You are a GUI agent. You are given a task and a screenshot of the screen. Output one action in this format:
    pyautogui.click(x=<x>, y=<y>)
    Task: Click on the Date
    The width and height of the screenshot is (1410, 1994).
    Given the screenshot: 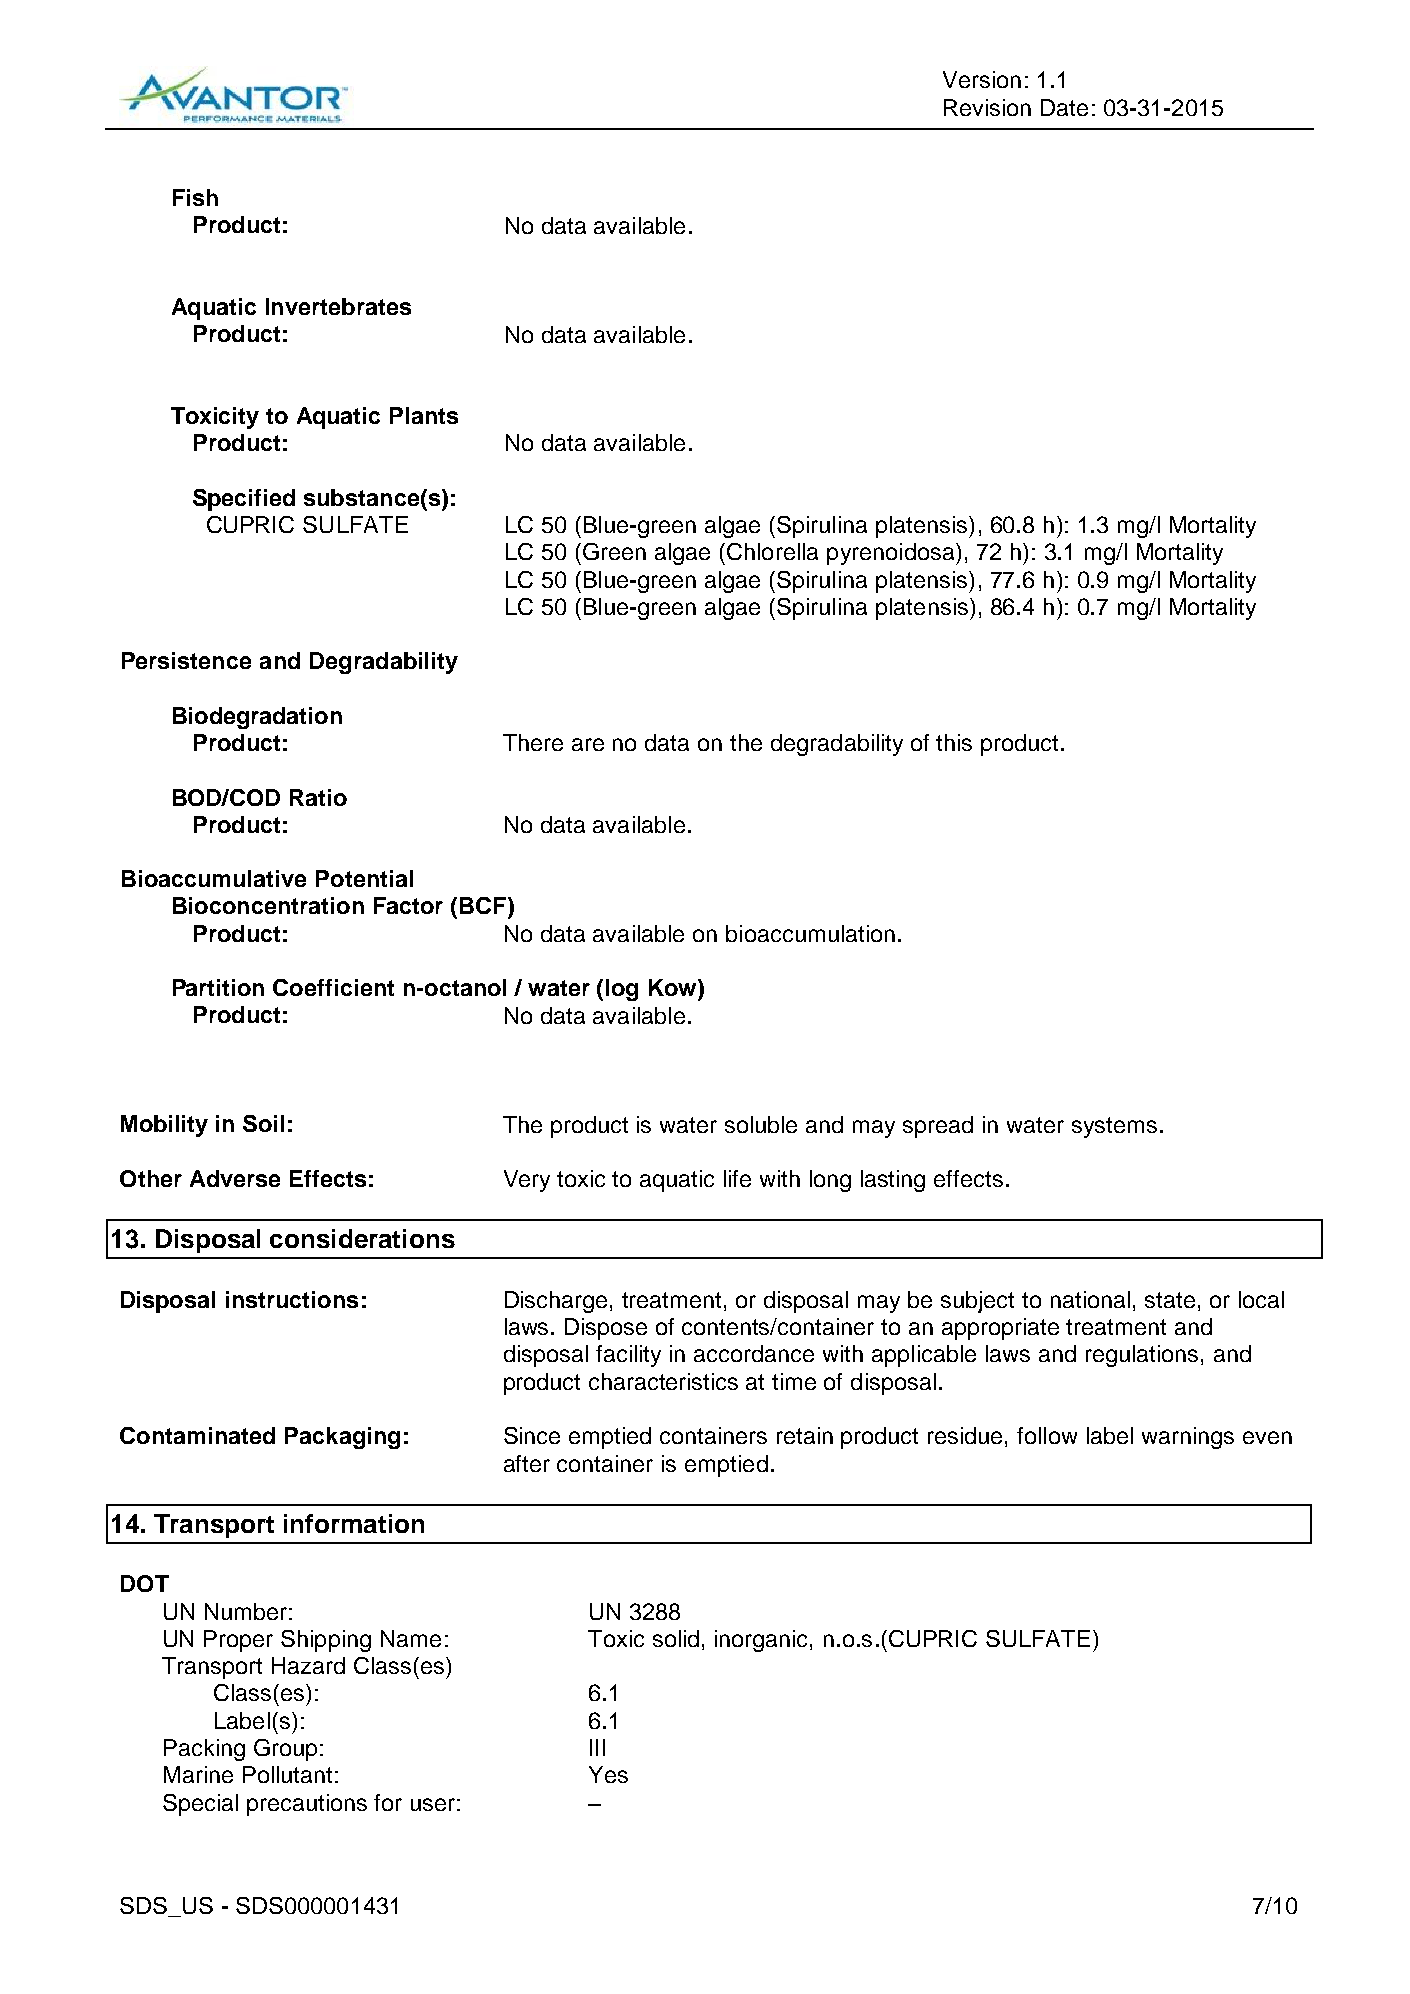 What is the action you would take?
    pyautogui.click(x=1064, y=107)
